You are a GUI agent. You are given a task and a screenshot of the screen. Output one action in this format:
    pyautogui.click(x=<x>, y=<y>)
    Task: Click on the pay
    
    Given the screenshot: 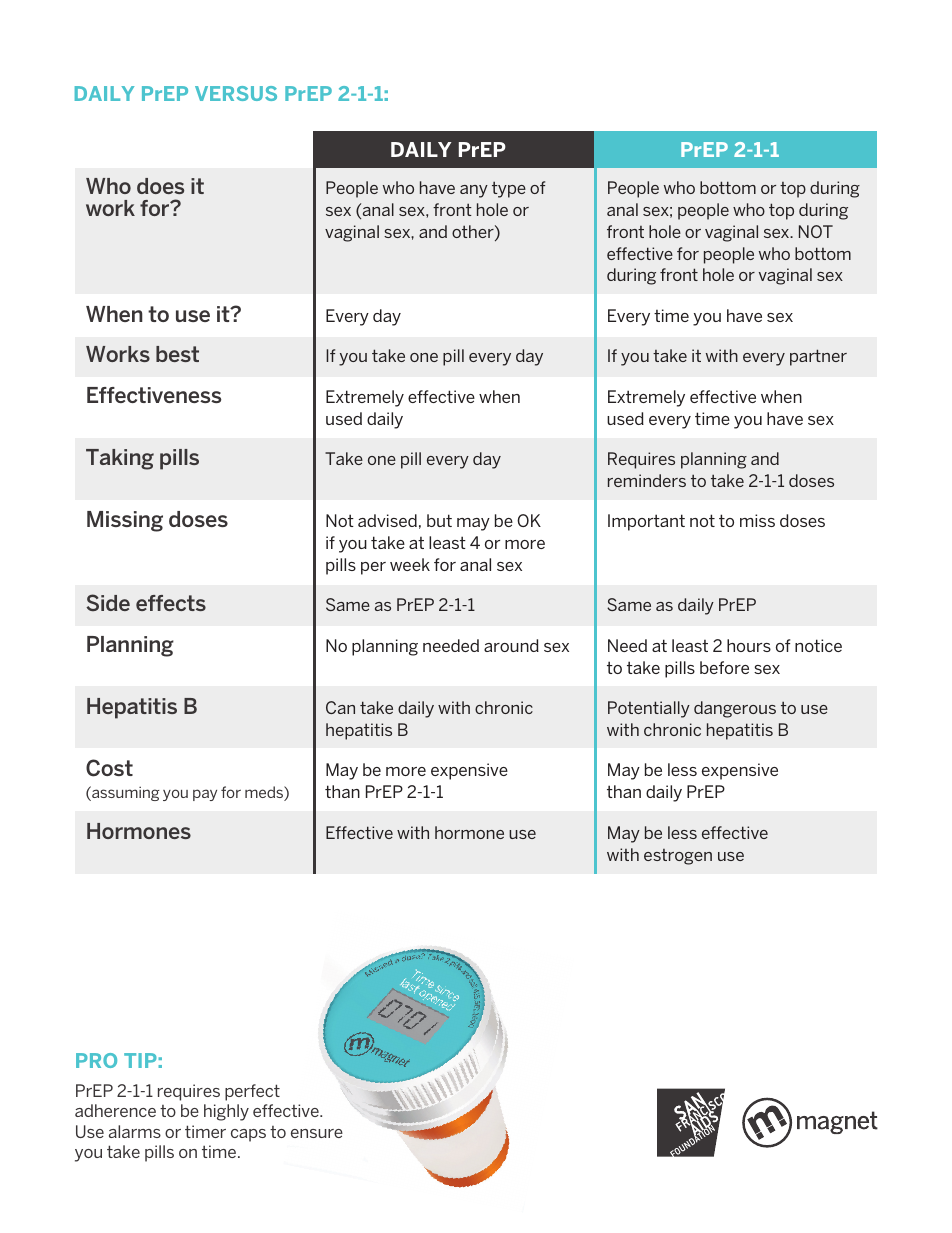 What is the action you would take?
    pyautogui.click(x=205, y=795)
